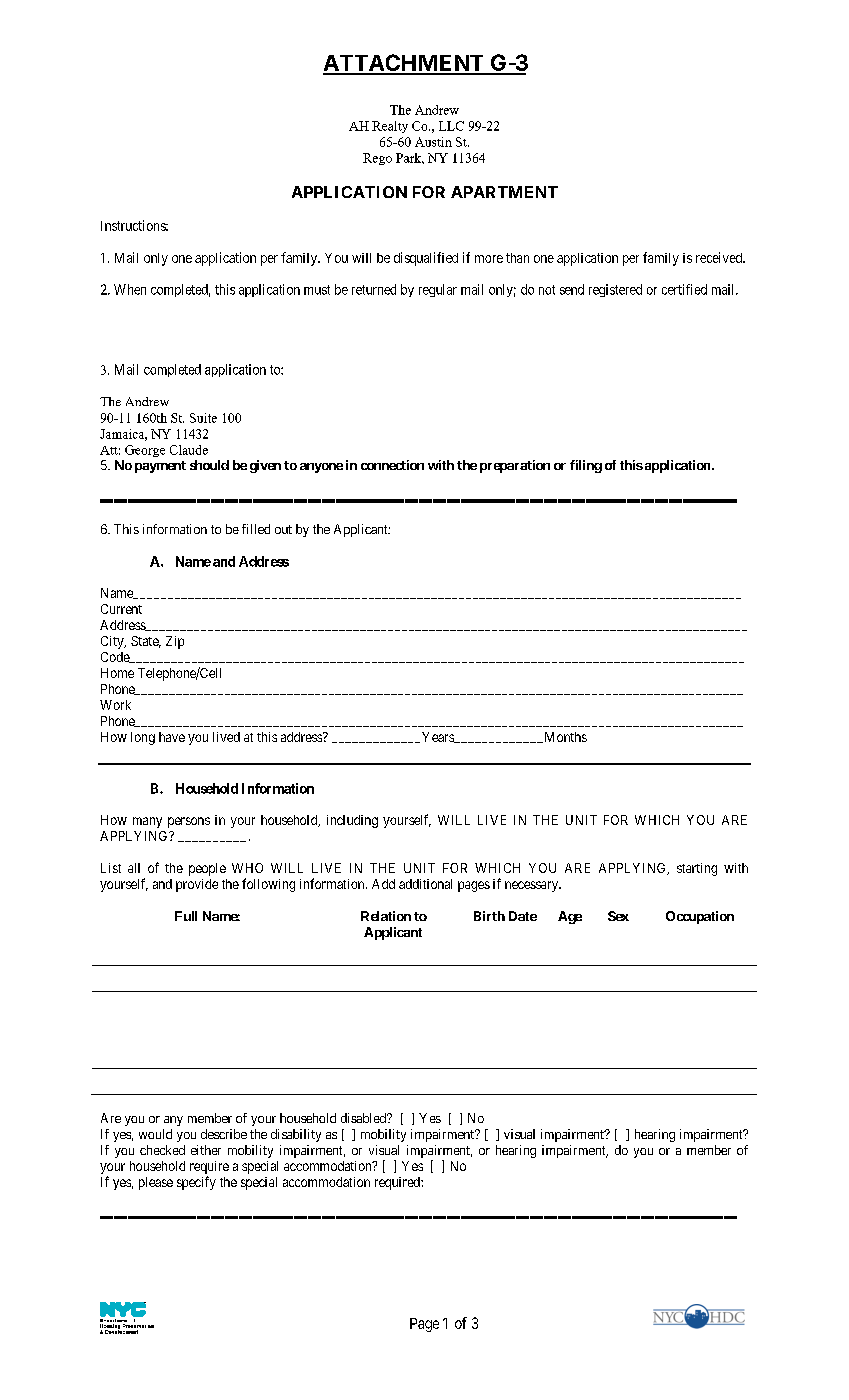 The image size is (849, 1400). Describe the element at coordinates (586, 466) in the page. I see `filing` at that location.
